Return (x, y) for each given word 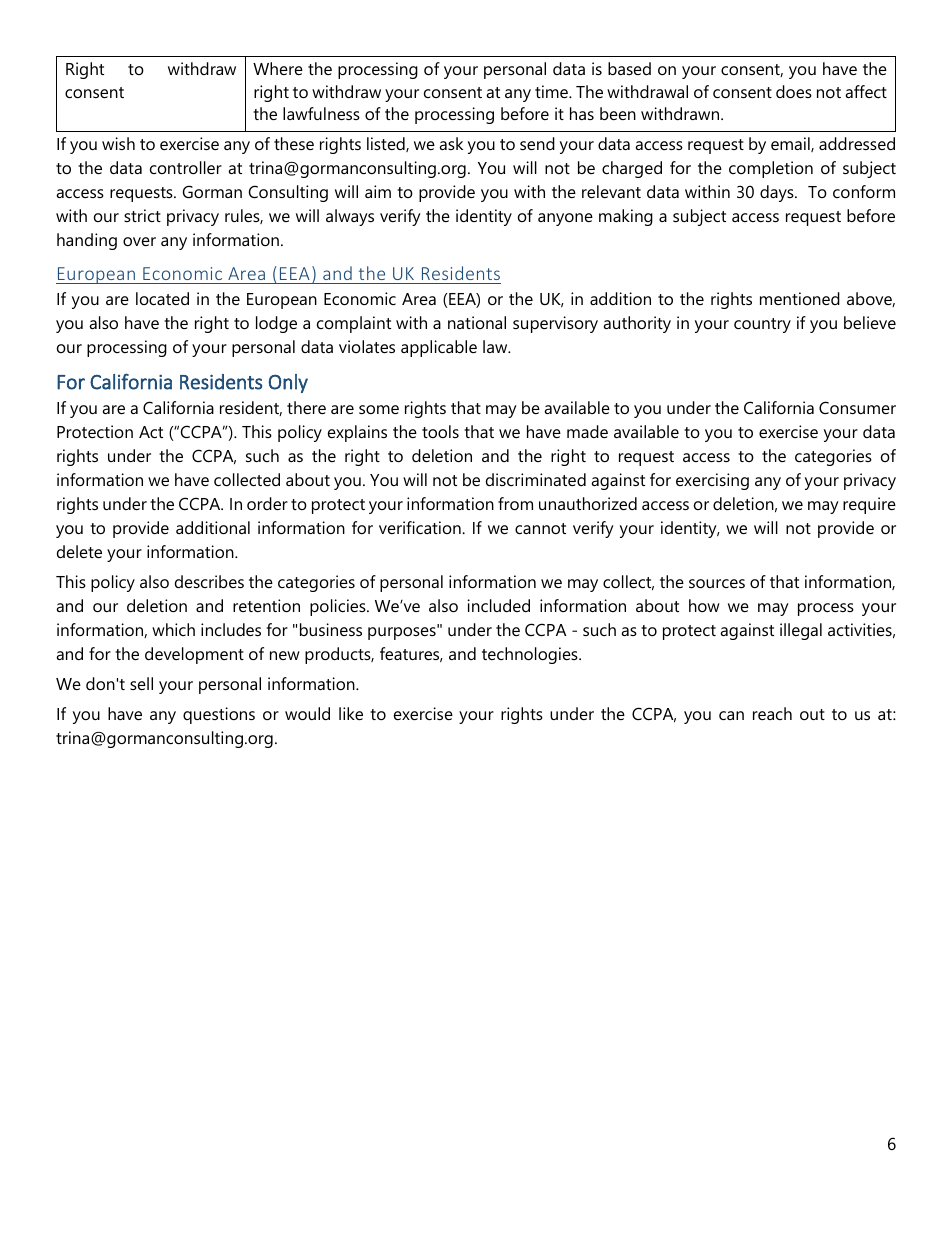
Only (288, 383)
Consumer (857, 407)
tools (440, 431)
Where (278, 68)
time (553, 91)
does (794, 91)
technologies (531, 655)
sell (141, 683)
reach (772, 713)
